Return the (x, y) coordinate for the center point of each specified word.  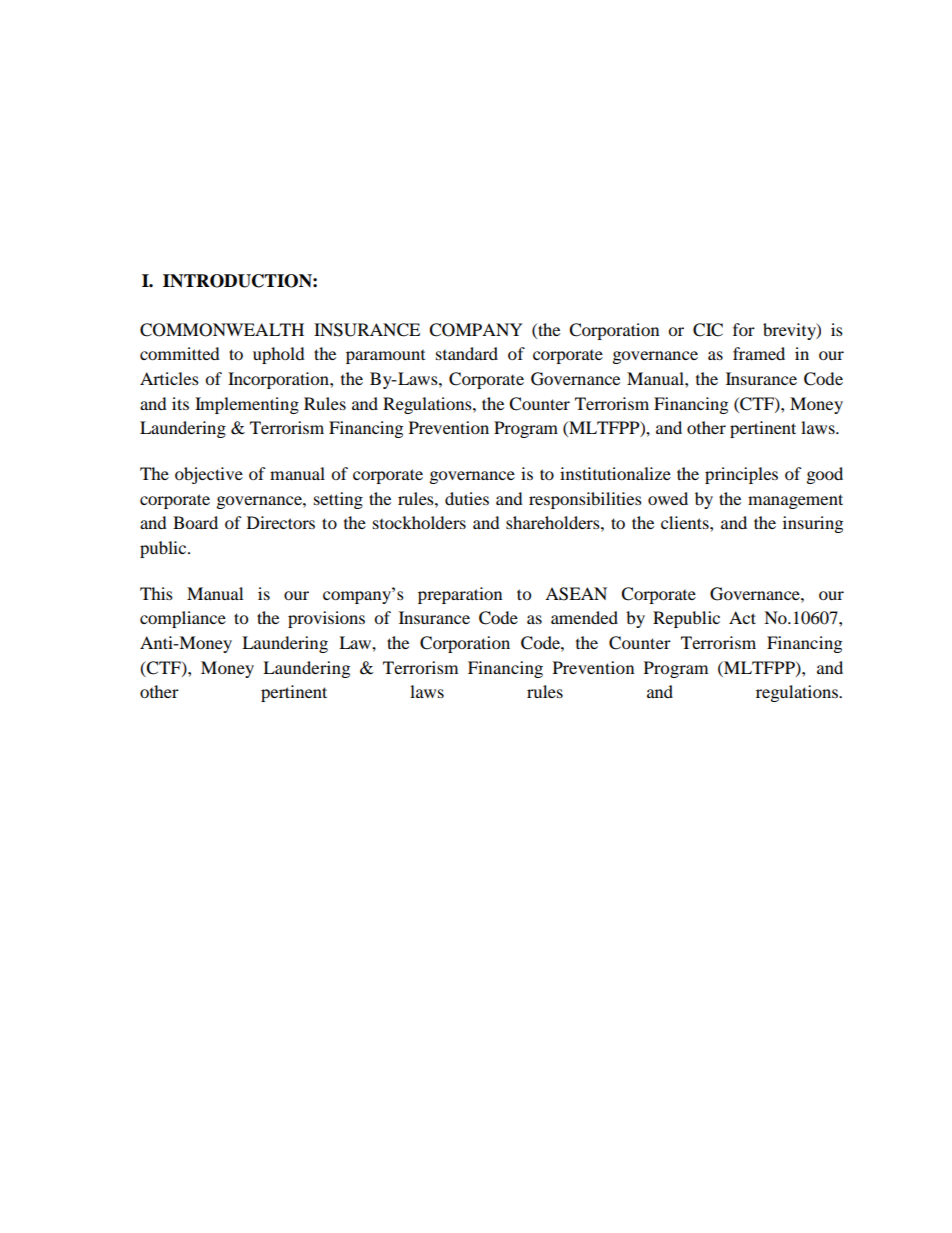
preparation (460, 595)
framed (759, 353)
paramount (385, 357)
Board (195, 522)
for (744, 329)
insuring (813, 524)
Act (742, 617)
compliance (183, 619)
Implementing (247, 405)
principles (741, 475)
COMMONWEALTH (222, 330)
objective (209, 475)
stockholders (419, 522)
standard (467, 353)
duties (467, 498)
